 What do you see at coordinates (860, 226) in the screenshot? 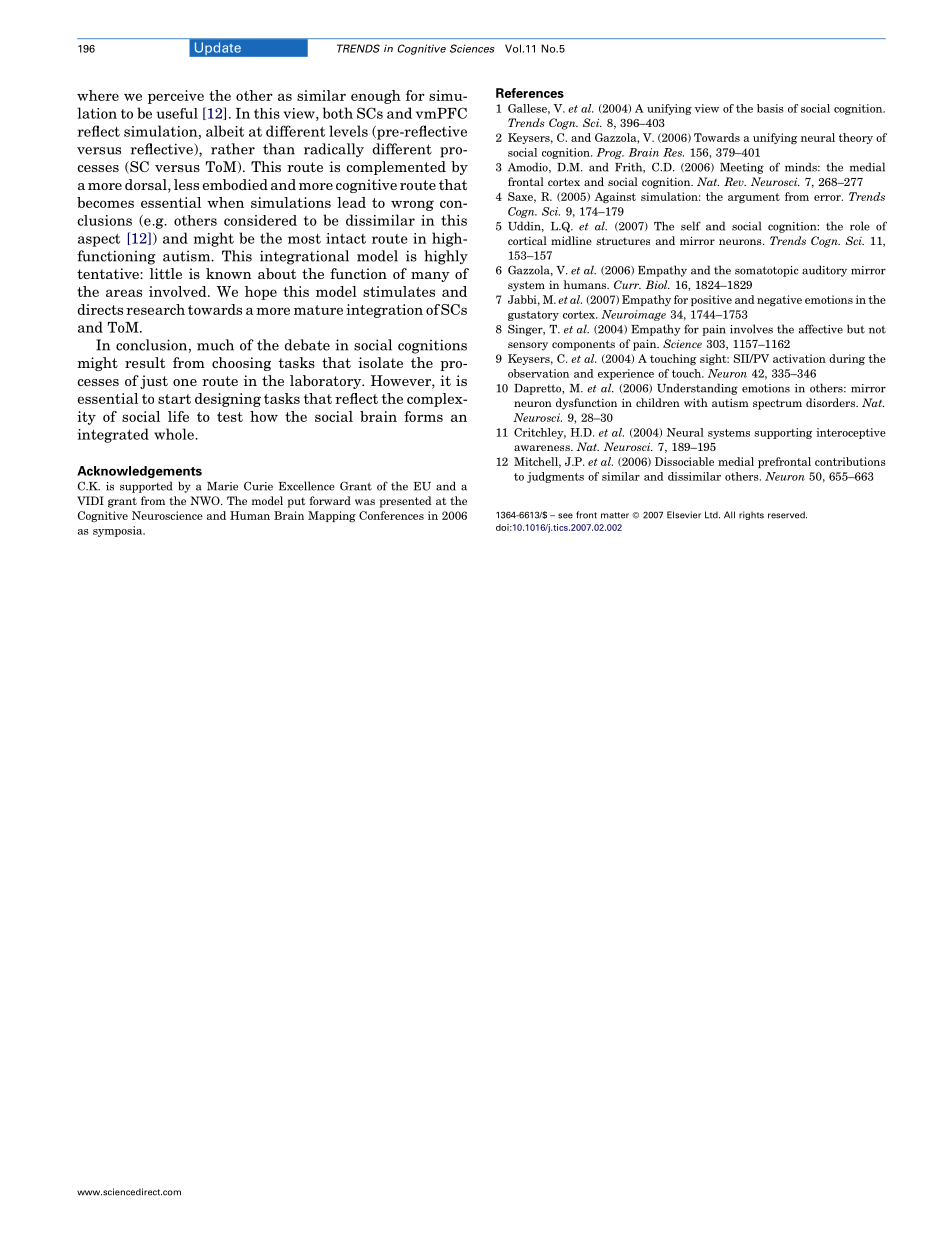
I see `role` at bounding box center [860, 226].
